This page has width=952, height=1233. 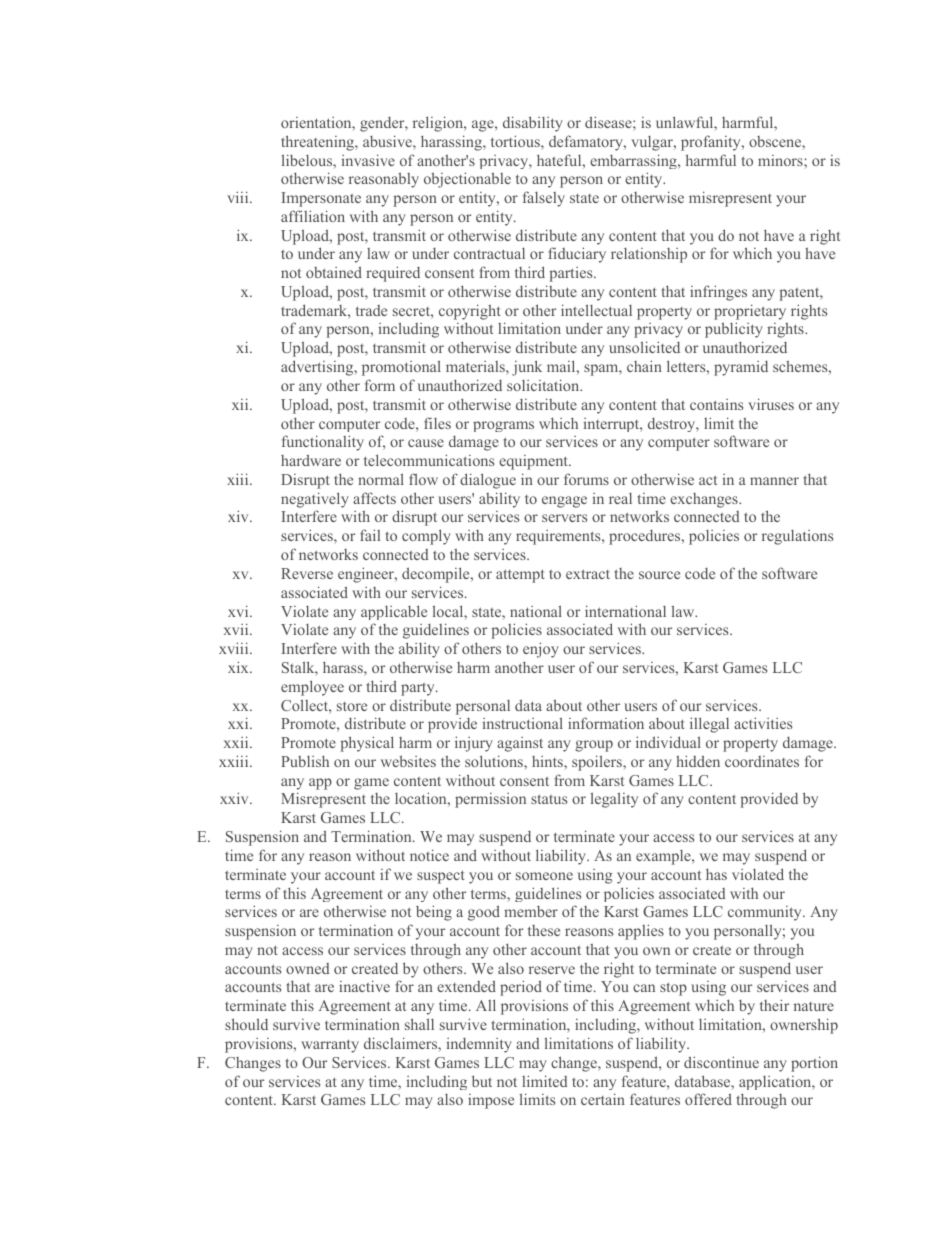 I want to click on warranty, so click(x=330, y=1046).
